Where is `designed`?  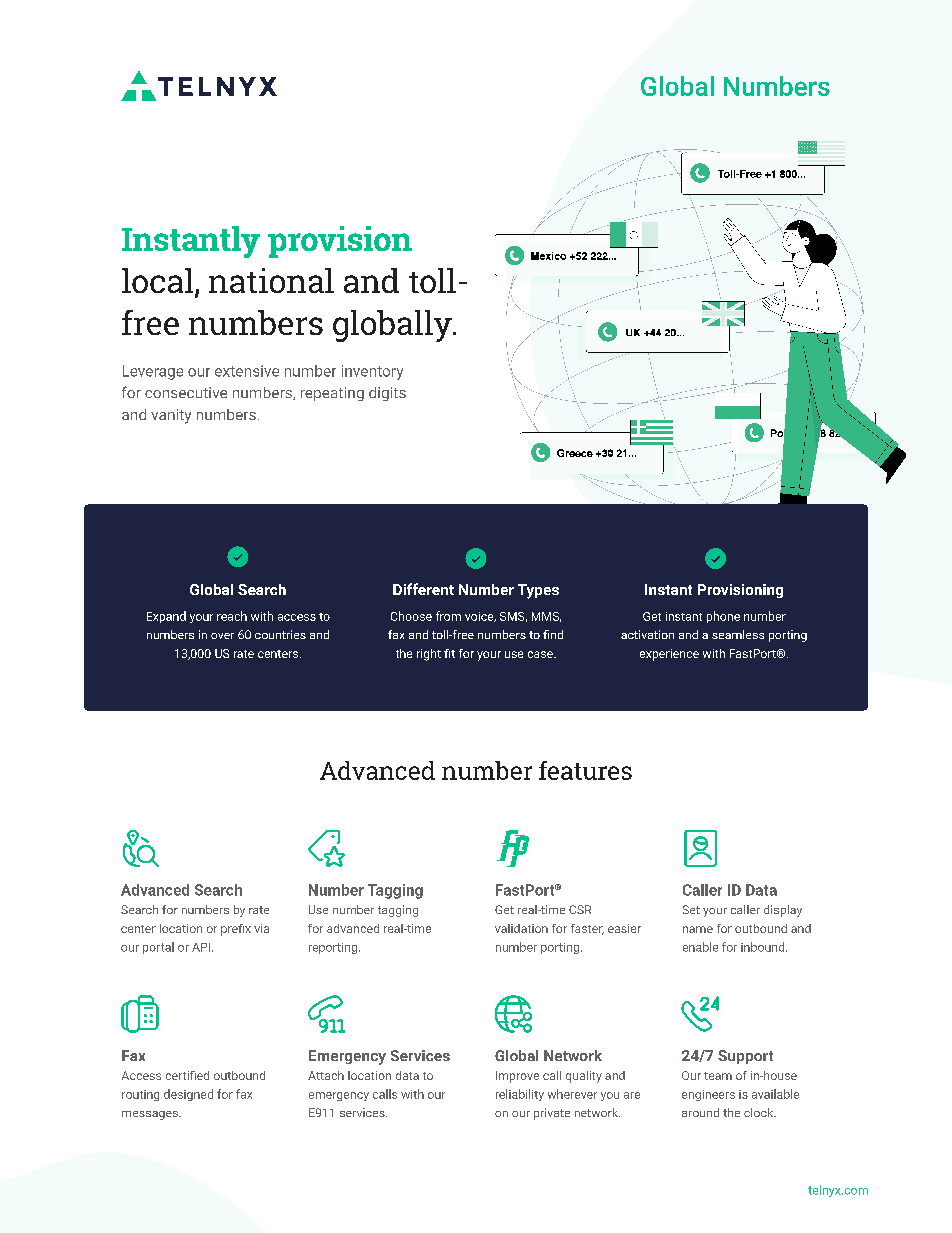
designed is located at coordinates (188, 1095).
